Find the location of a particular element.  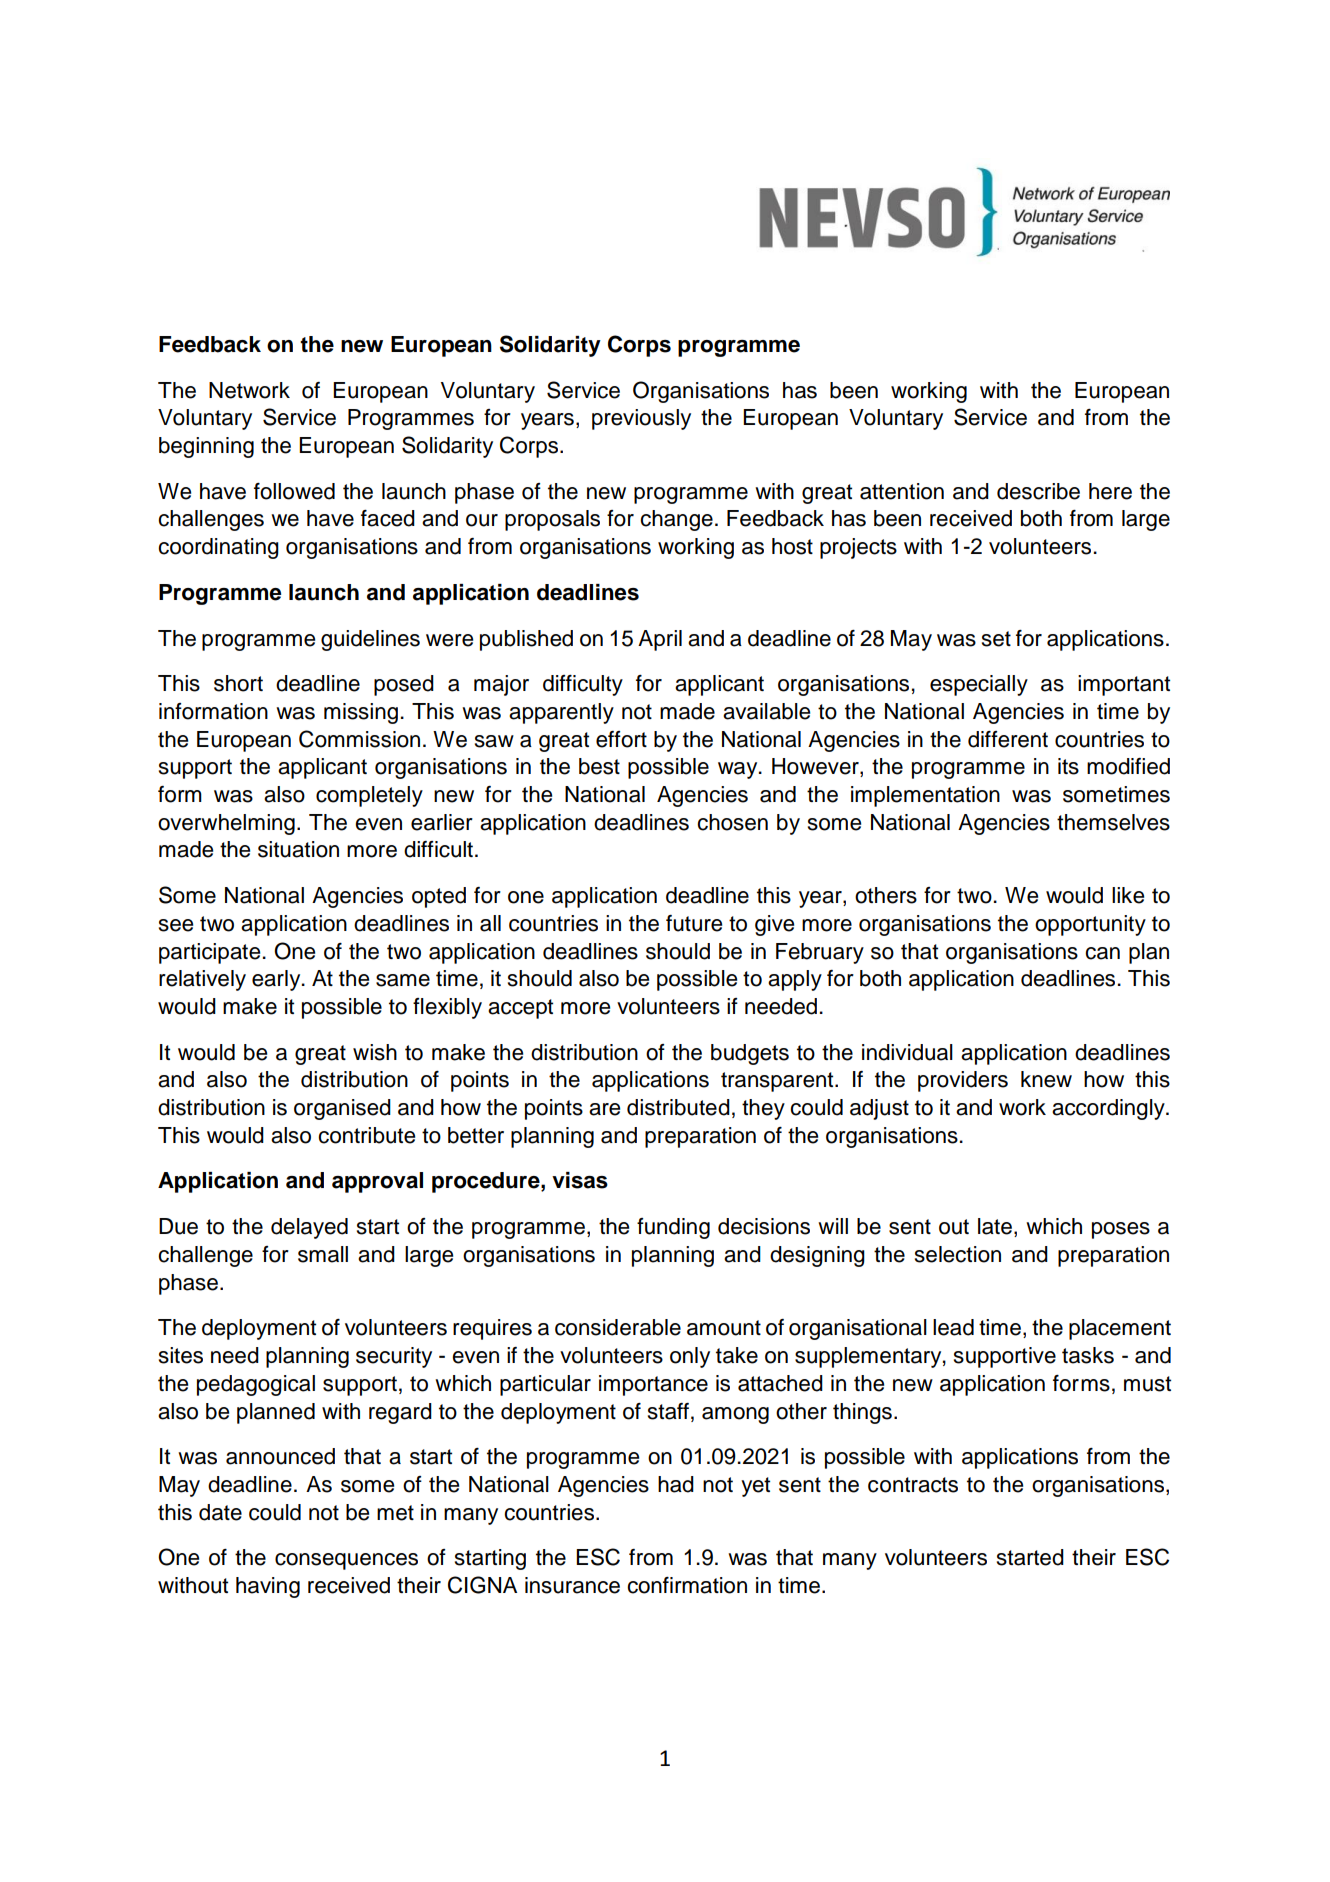

contracts is located at coordinates (913, 1485).
